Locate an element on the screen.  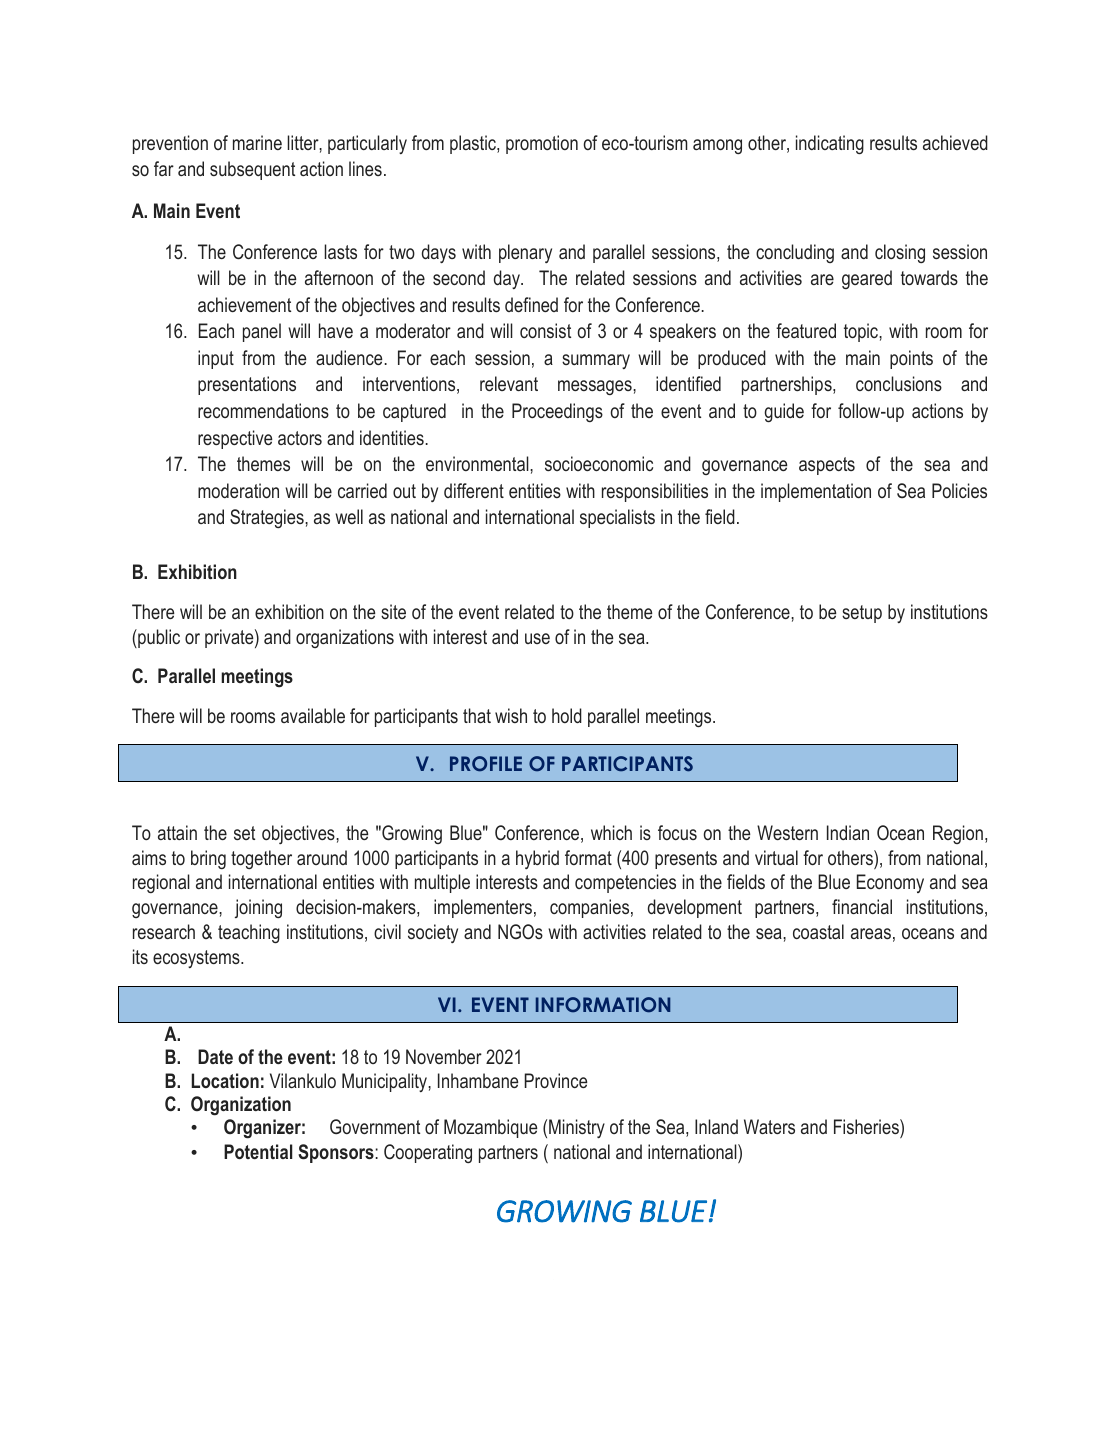
joining is located at coordinates (258, 908).
